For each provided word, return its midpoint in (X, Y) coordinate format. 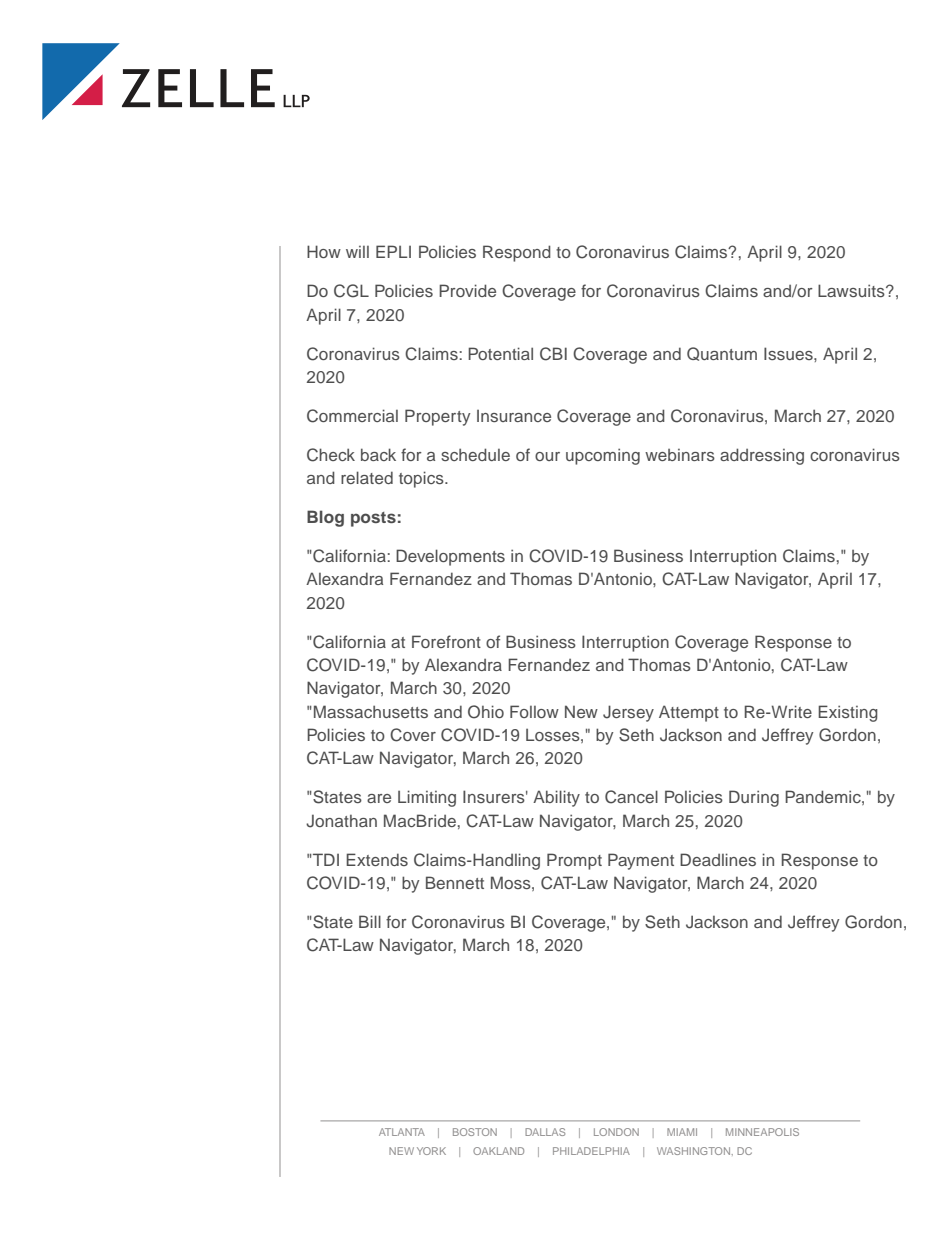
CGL (351, 291)
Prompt (574, 861)
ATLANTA (402, 1132)
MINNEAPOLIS (762, 1132)
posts (373, 519)
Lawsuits (852, 290)
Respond (517, 253)
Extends (377, 859)
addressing (762, 456)
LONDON (616, 1132)
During (754, 798)
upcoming (603, 456)
